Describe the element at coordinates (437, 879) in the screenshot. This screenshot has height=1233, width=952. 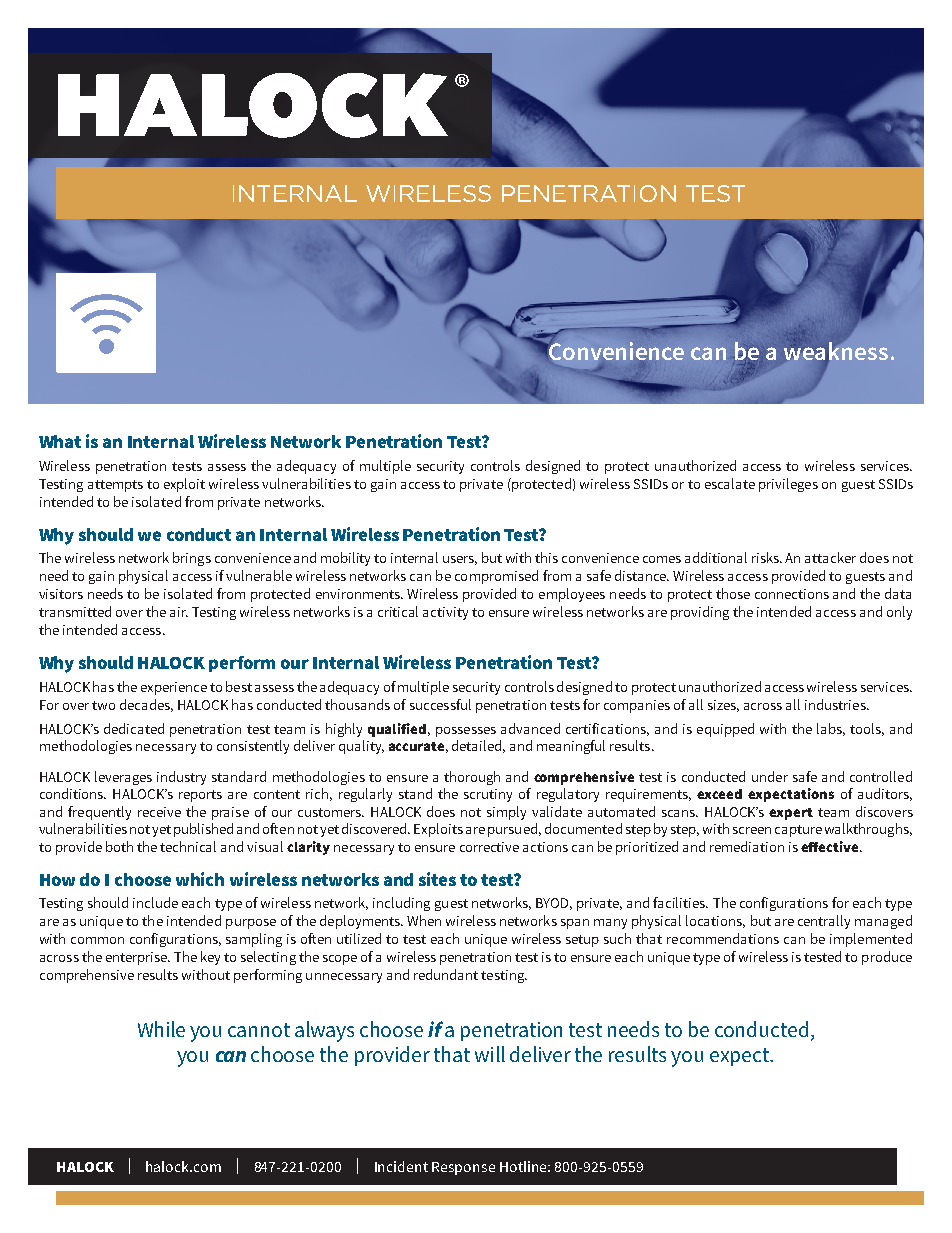
I see `sites` at that location.
